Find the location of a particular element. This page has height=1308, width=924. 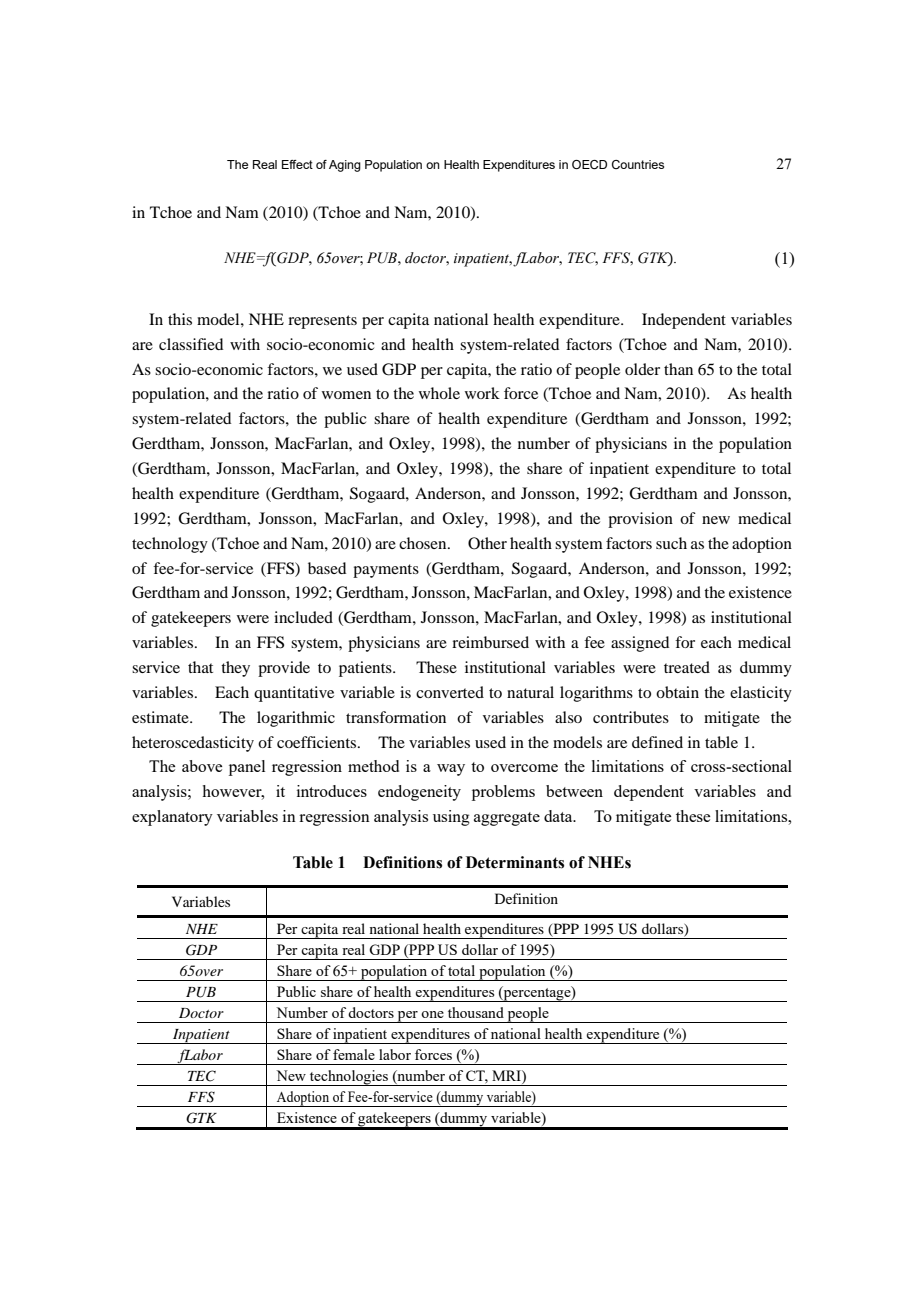

Countries is located at coordinates (638, 164).
